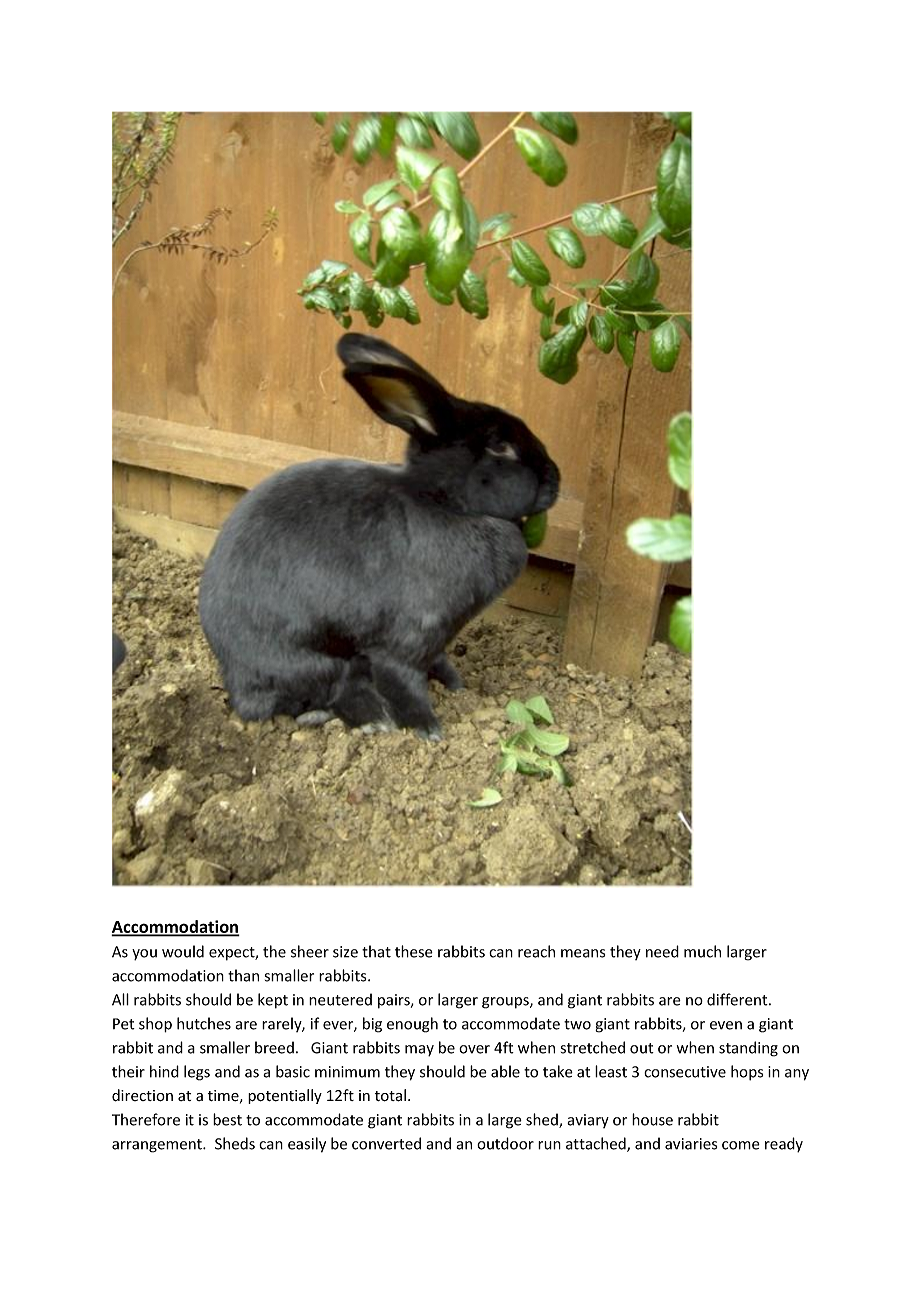 This screenshot has width=924, height=1308. I want to click on outdoor, so click(505, 1143).
